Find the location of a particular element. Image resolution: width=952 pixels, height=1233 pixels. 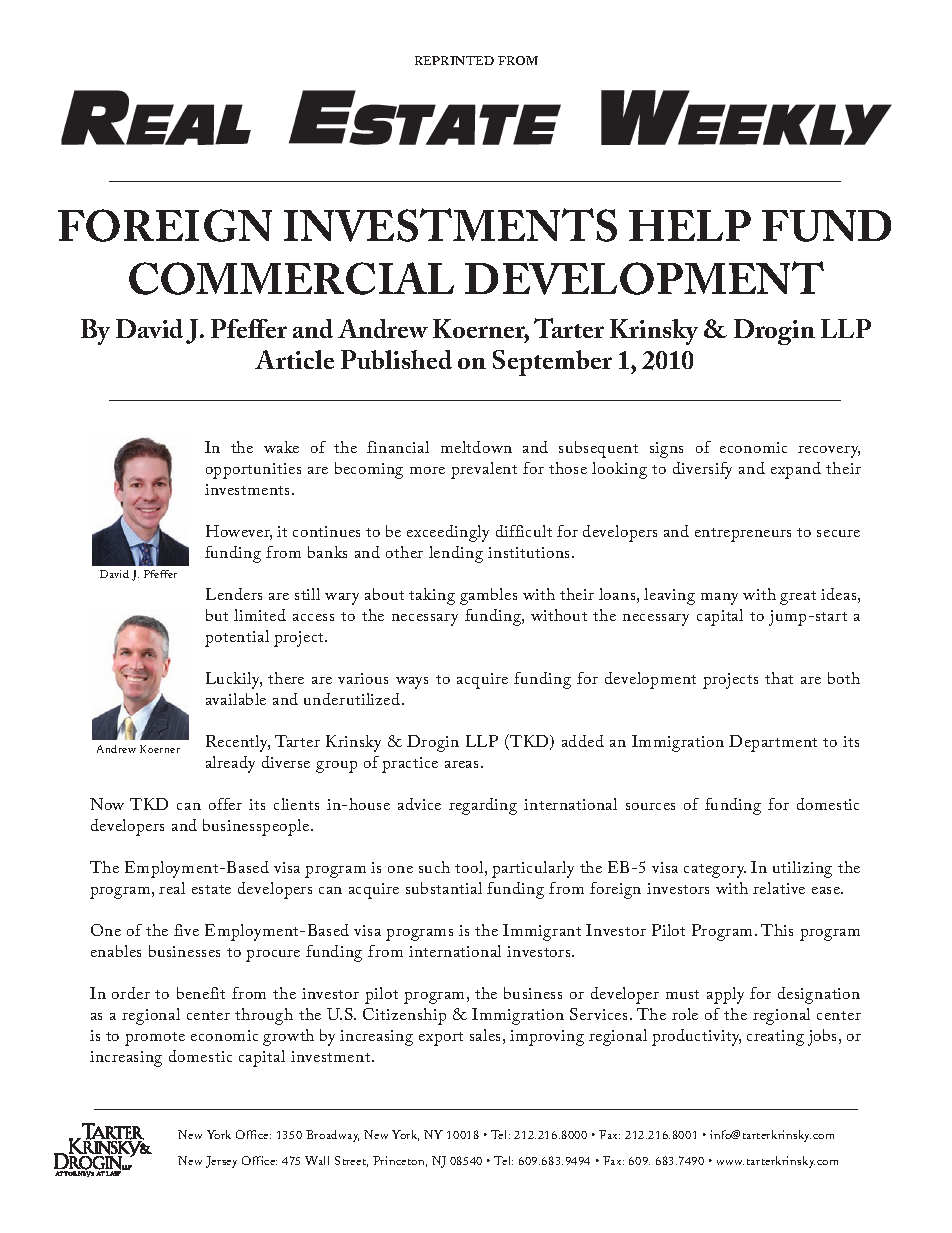

HELP is located at coordinates (690, 225).
